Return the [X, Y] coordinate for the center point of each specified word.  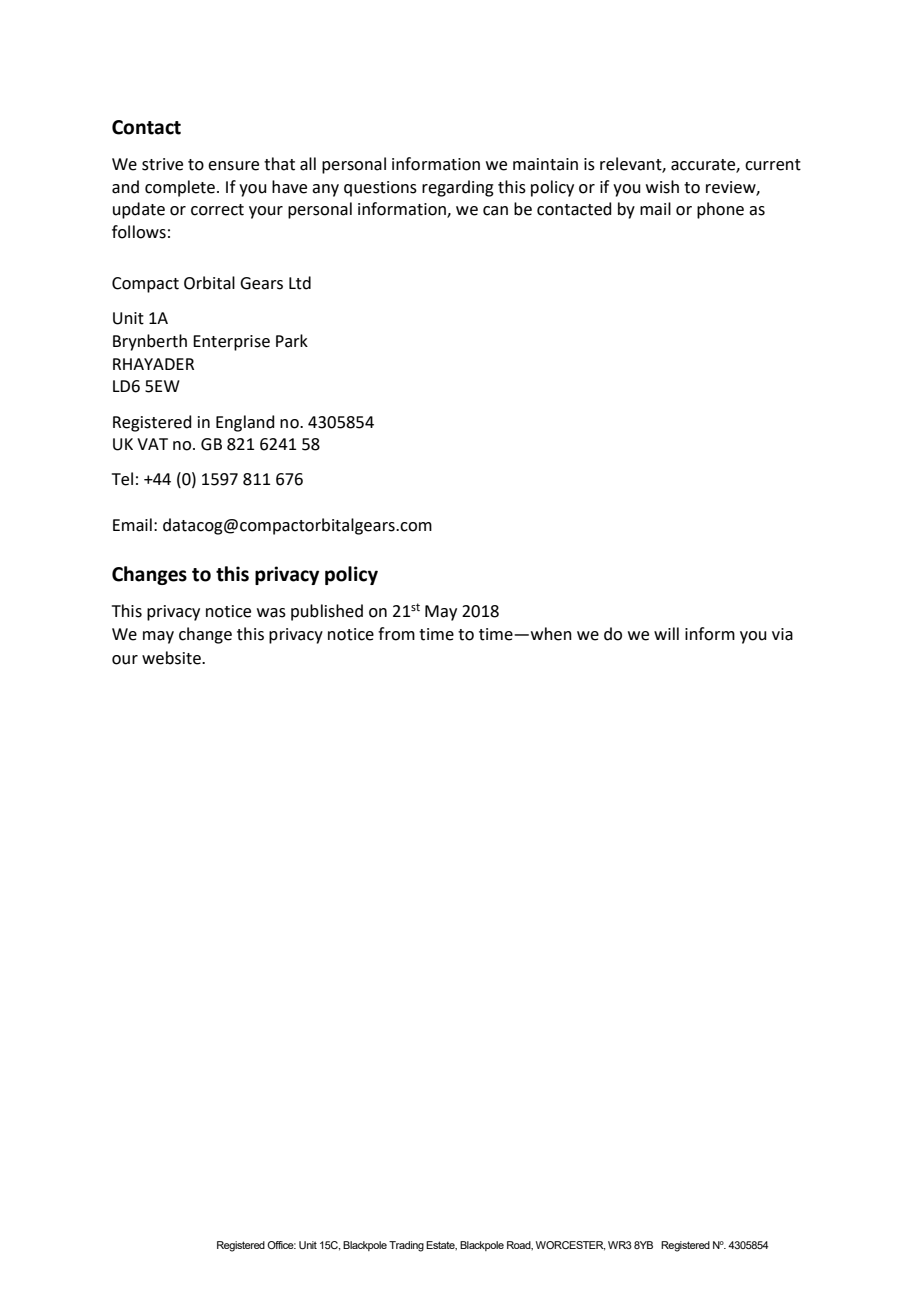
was [271, 613]
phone [720, 210]
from [396, 634]
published [327, 612]
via [782, 634]
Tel [122, 479]
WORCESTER [570, 1246]
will [666, 633]
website [172, 658]
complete [181, 188]
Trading [406, 1246]
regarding [458, 188]
